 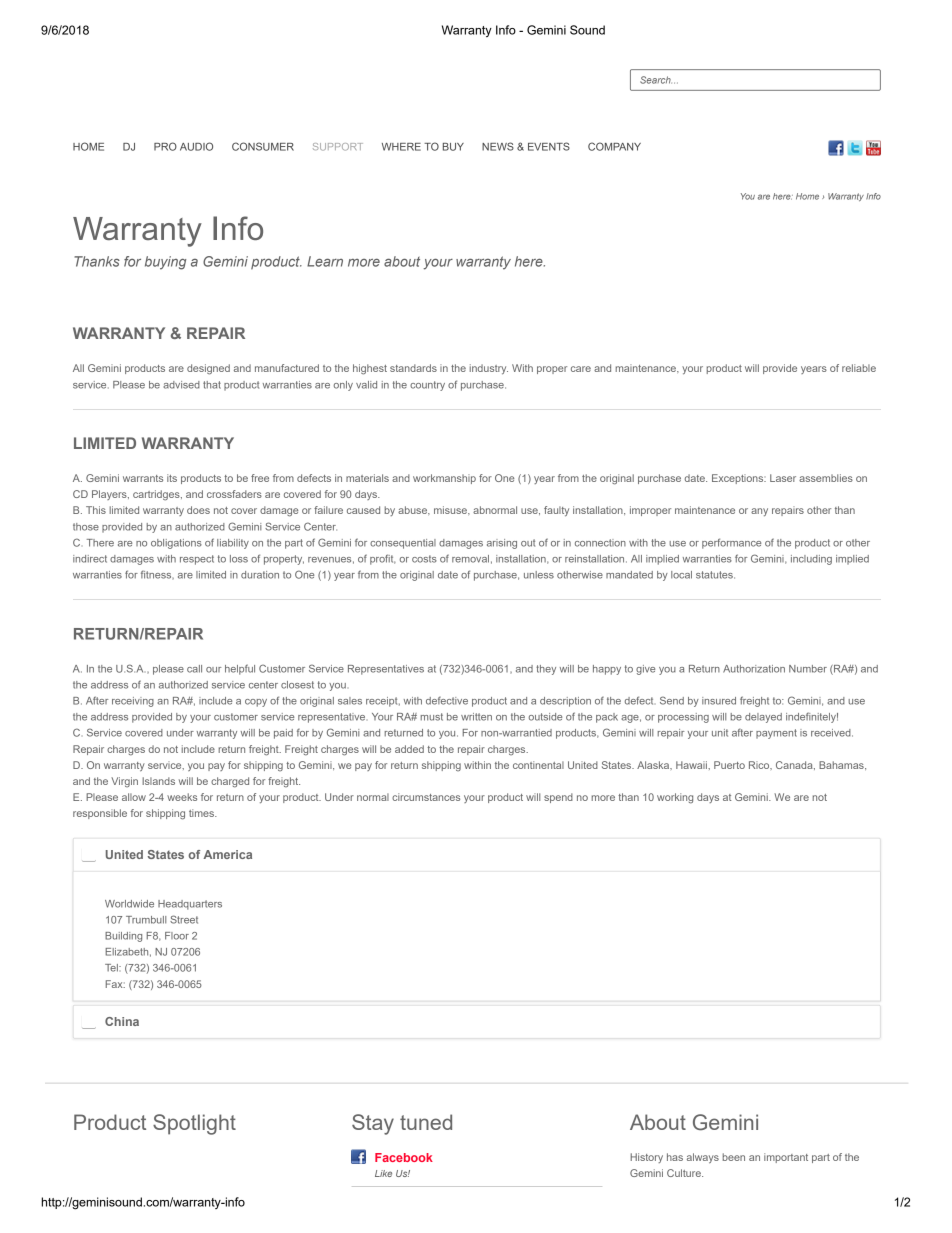 What do you see at coordinates (675, 798) in the screenshot?
I see `working` at bounding box center [675, 798].
